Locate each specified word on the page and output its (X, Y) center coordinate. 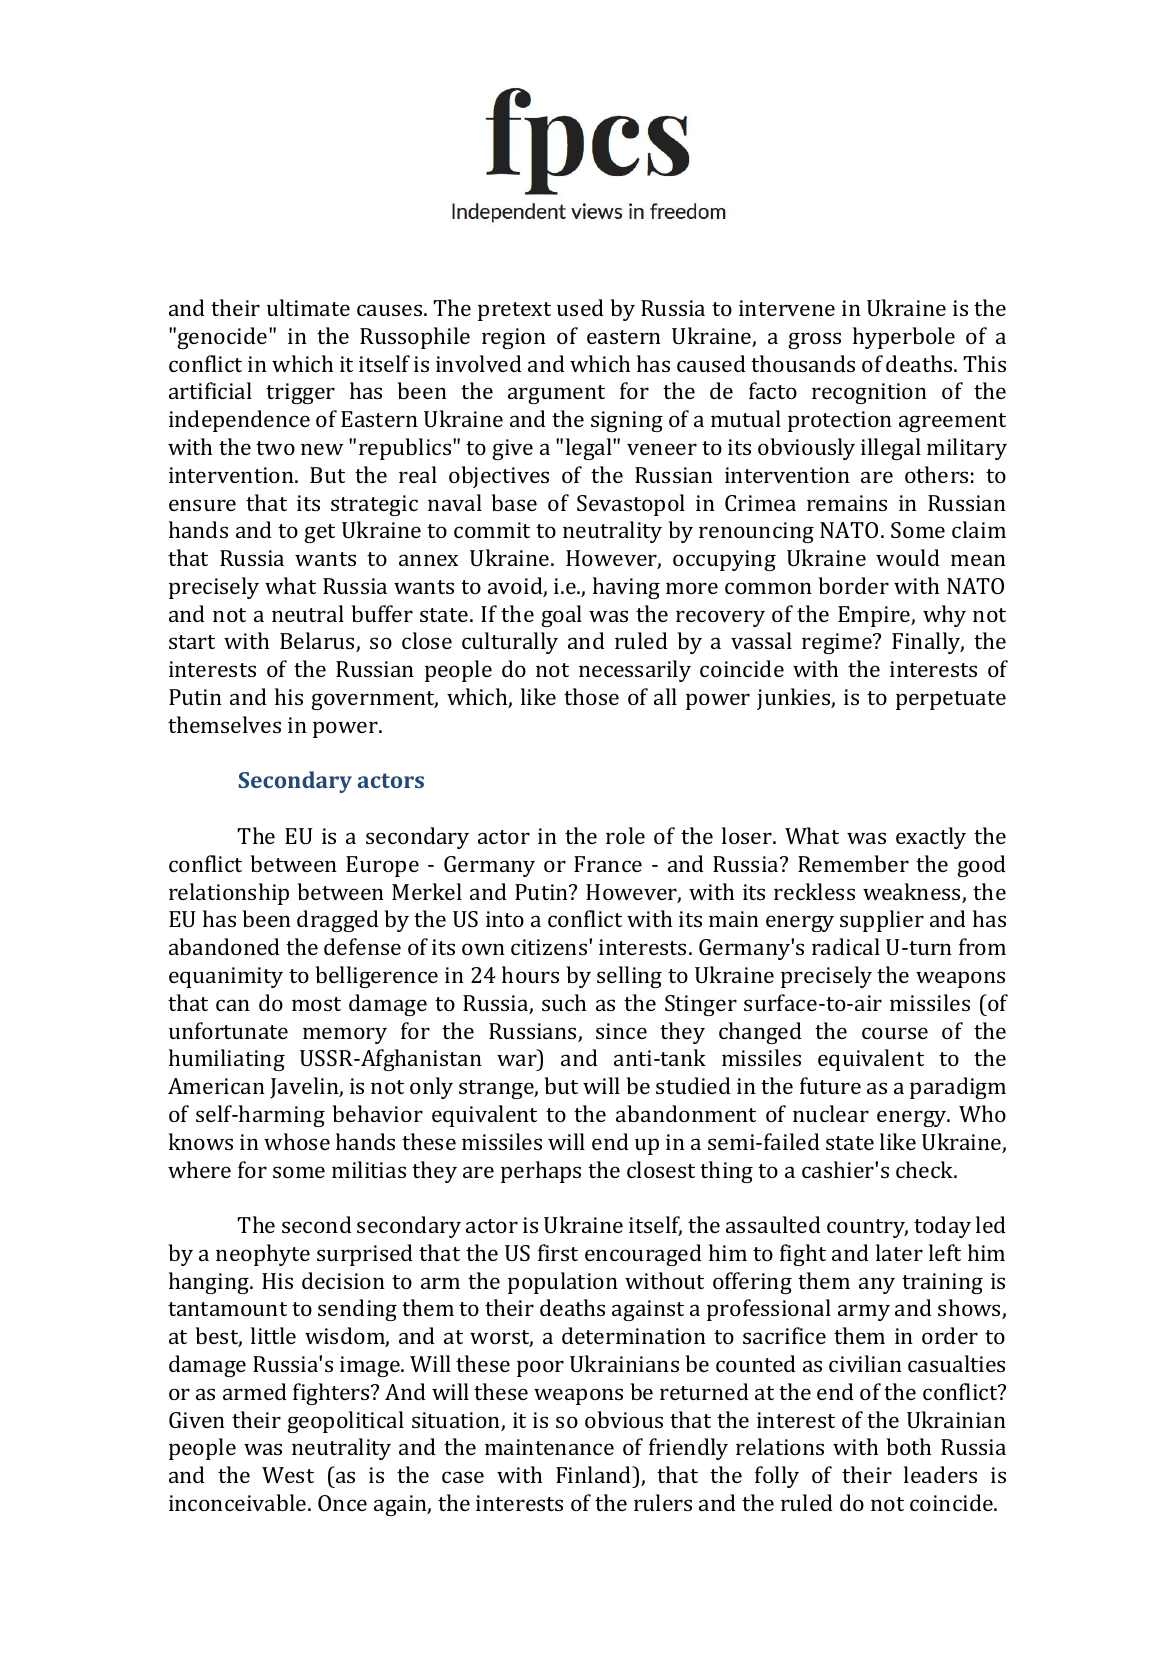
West (288, 1475)
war (517, 1060)
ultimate (308, 307)
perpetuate (951, 700)
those (591, 696)
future (830, 1085)
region (514, 338)
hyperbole (904, 338)
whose (297, 1141)
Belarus (318, 642)
